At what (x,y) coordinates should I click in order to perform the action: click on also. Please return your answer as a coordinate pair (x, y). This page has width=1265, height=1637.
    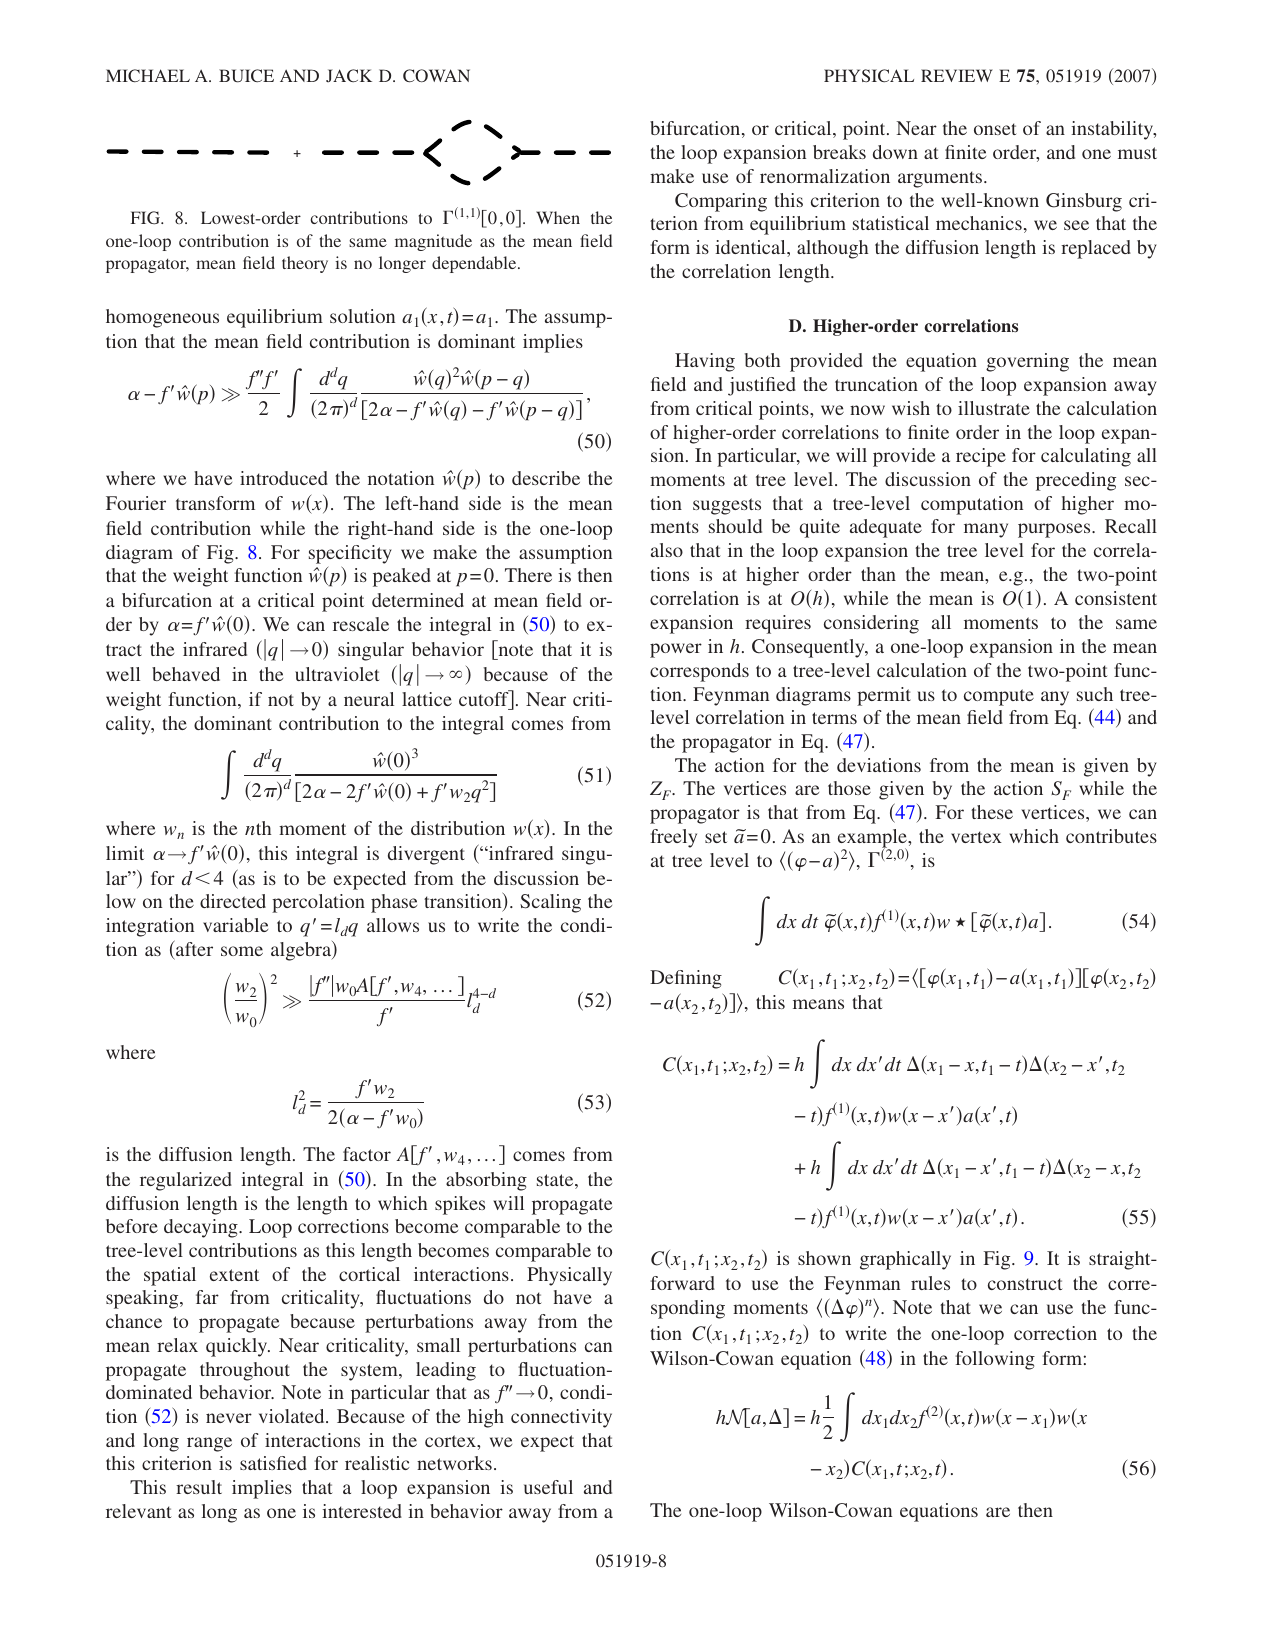
    Looking at the image, I should click on (667, 550).
